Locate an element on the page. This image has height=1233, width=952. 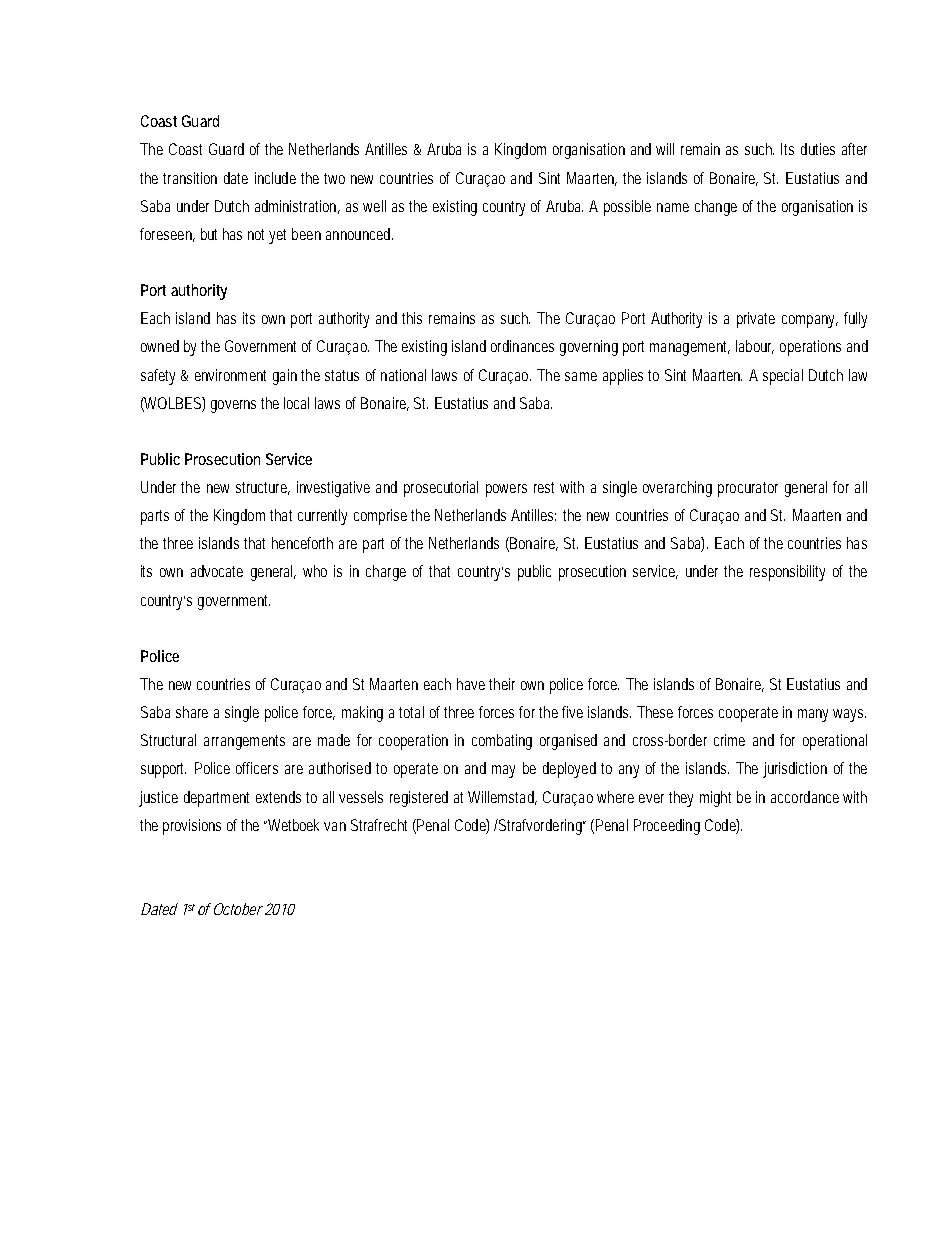
many is located at coordinates (813, 715).
